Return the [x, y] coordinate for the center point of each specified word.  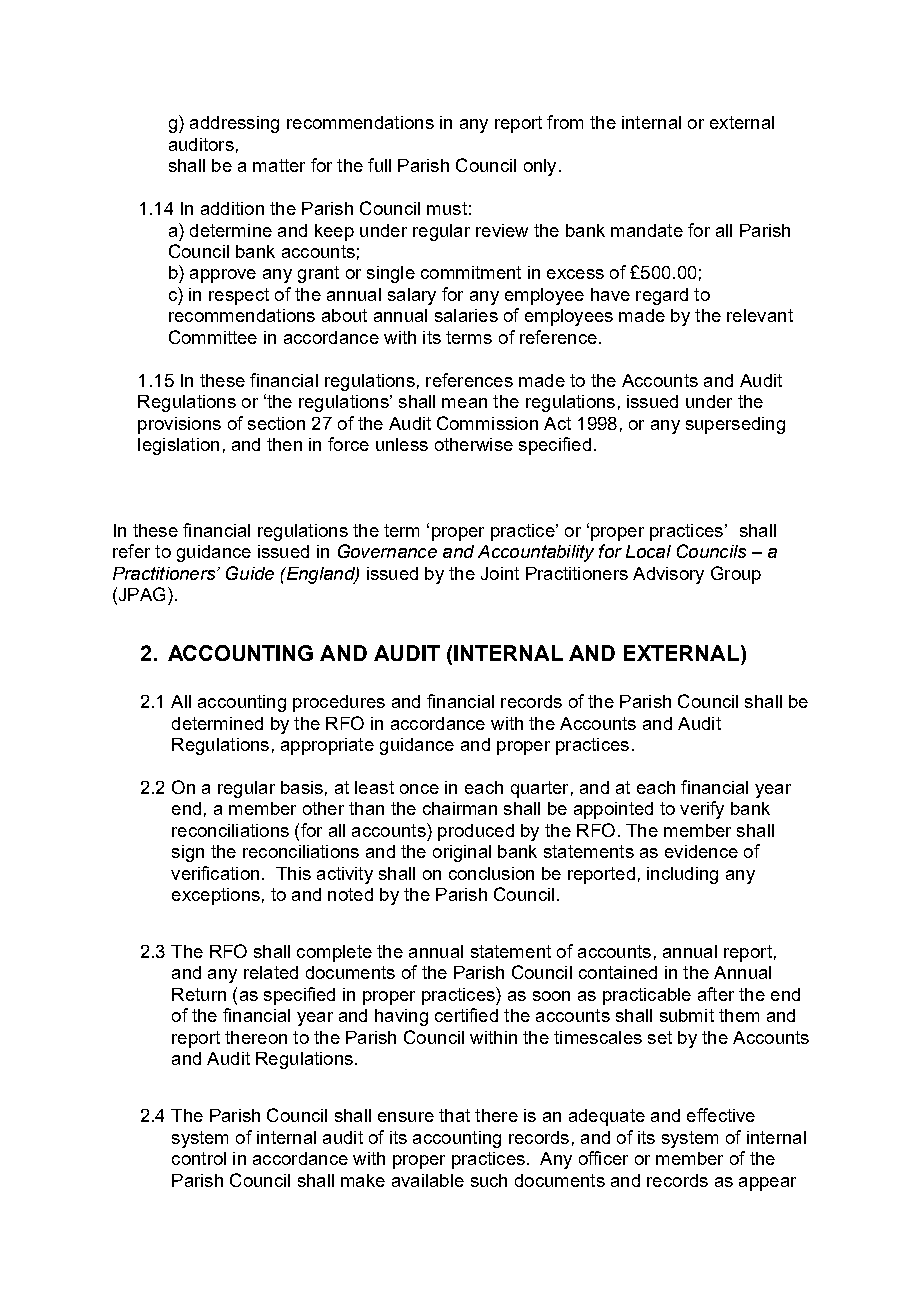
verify [702, 810]
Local [648, 551]
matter [279, 165]
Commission [487, 423]
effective [721, 1115]
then [284, 444]
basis [302, 787]
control [199, 1158]
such [489, 1180]
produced [476, 832]
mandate [647, 230]
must [447, 208]
